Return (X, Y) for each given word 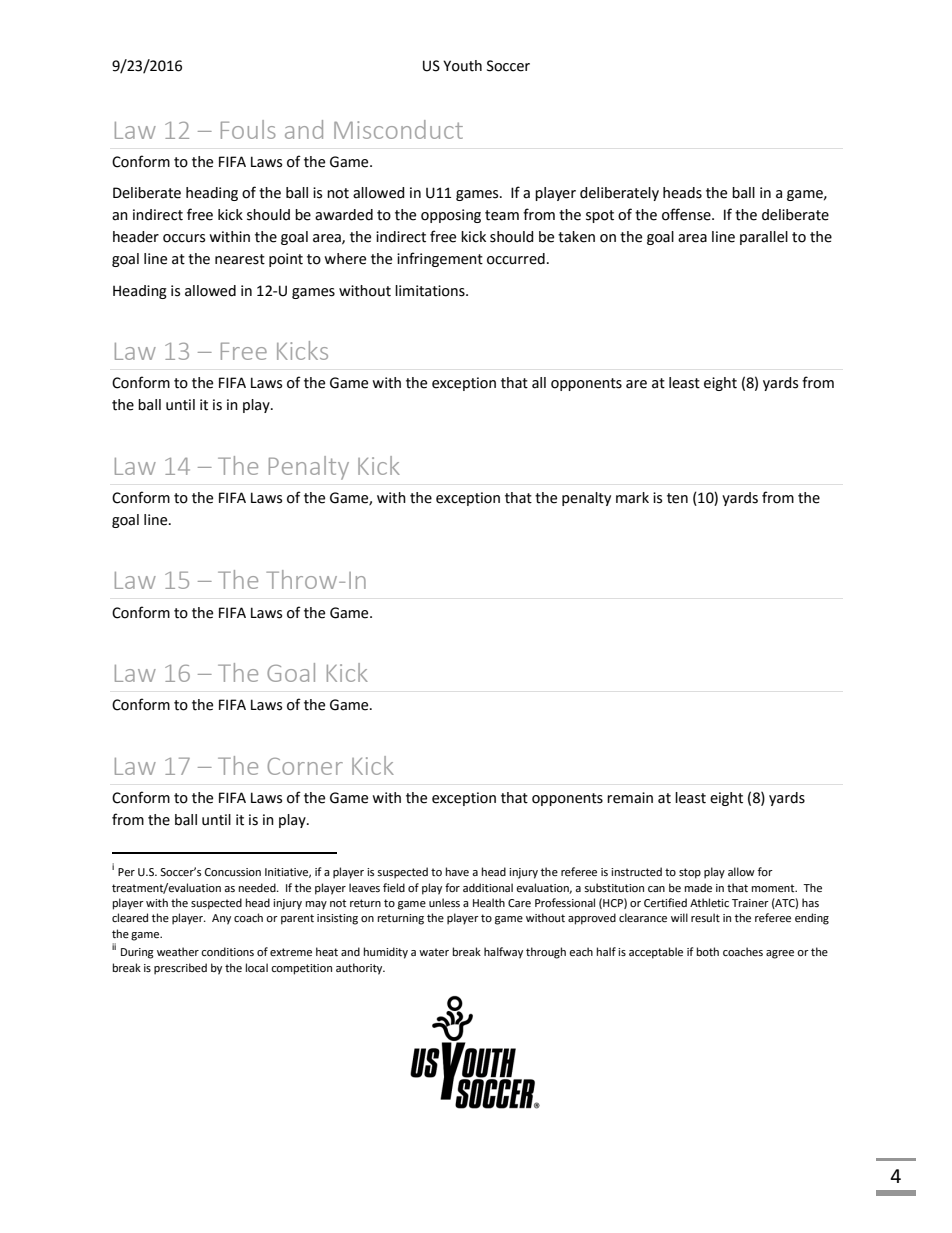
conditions (227, 952)
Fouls (248, 129)
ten (677, 498)
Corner (305, 766)
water (434, 952)
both (708, 952)
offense (687, 214)
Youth (462, 66)
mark (632, 498)
